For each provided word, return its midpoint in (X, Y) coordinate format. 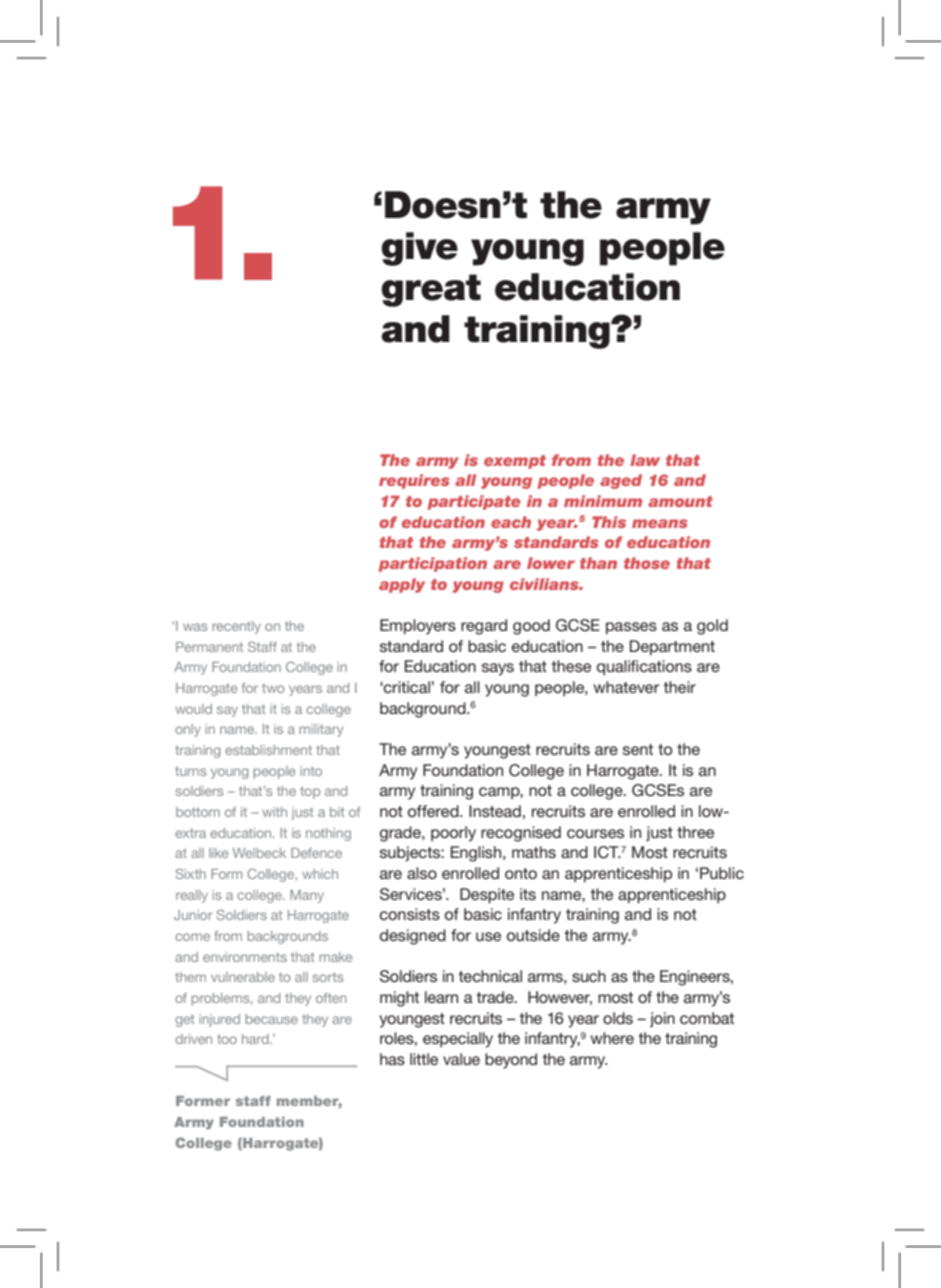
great (431, 290)
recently (236, 627)
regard (484, 627)
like (218, 853)
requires (414, 481)
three (695, 832)
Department (672, 648)
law (645, 460)
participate (474, 502)
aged (621, 481)
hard (256, 1039)
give (419, 249)
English (477, 854)
